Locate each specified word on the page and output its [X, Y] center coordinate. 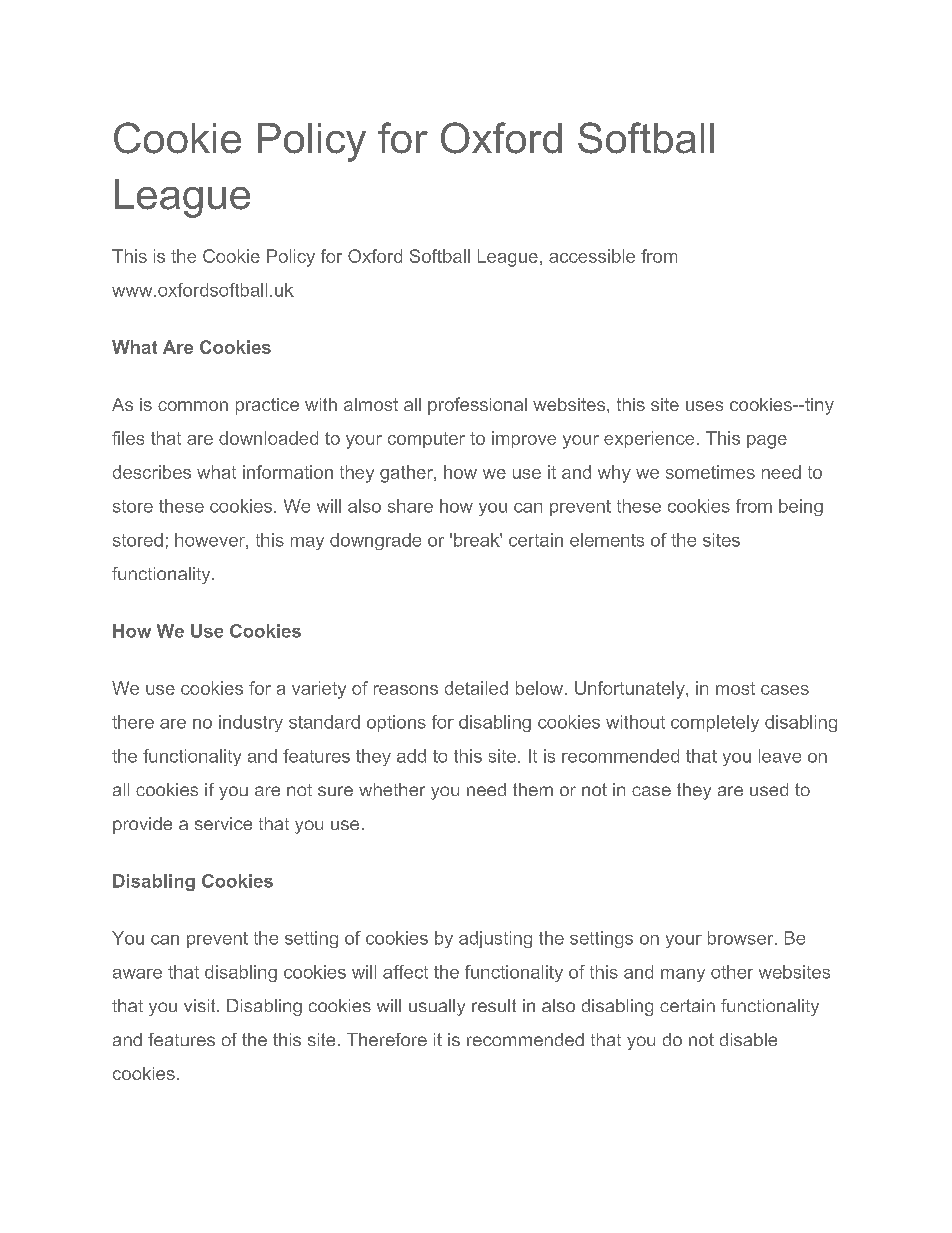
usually [437, 1007]
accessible [592, 256]
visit [201, 1005]
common [193, 406]
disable [748, 1039]
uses [704, 406]
